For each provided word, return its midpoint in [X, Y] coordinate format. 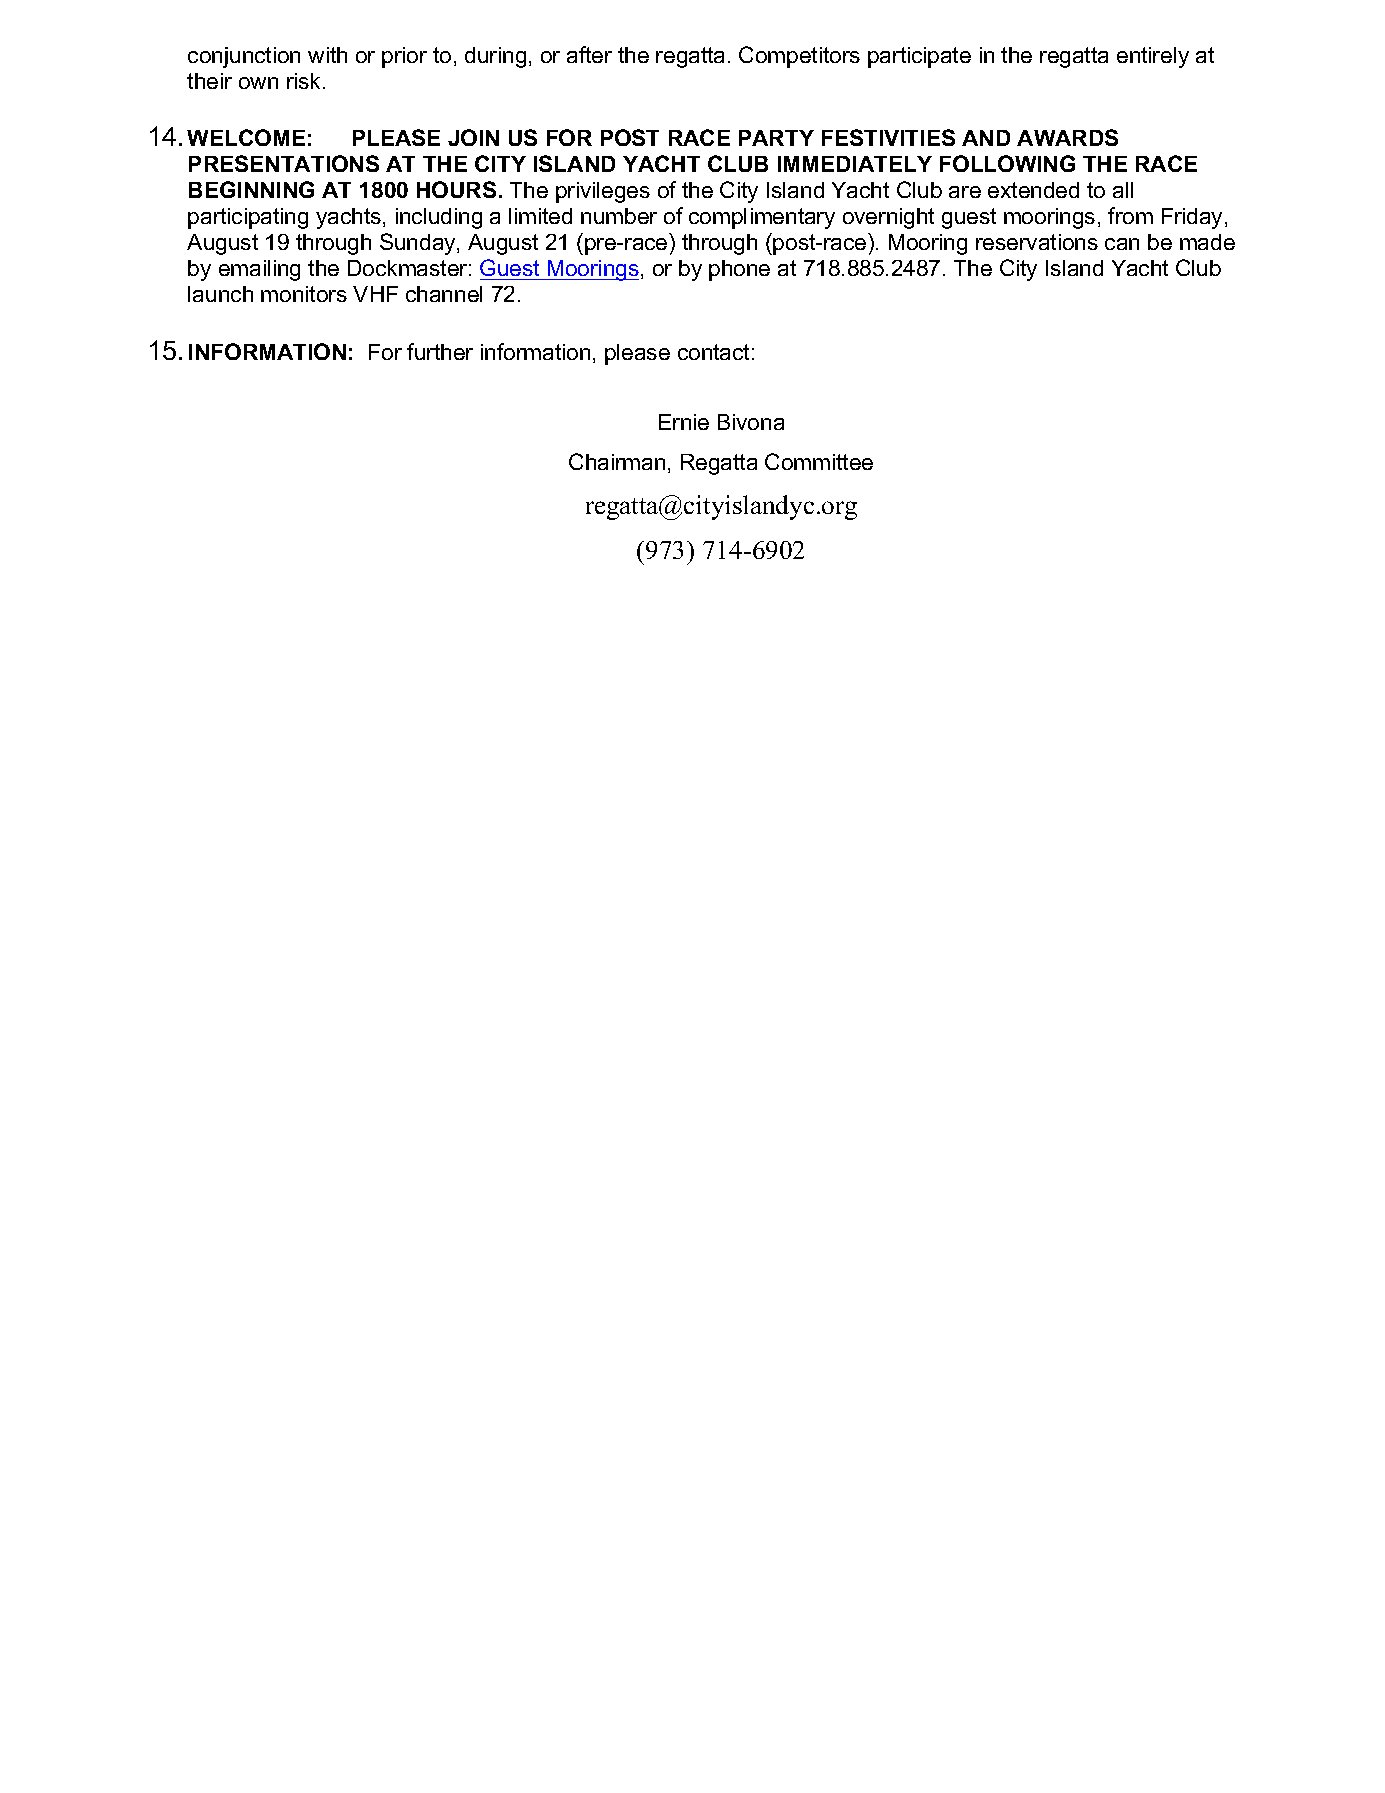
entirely [1153, 57]
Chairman [617, 461]
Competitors [799, 57]
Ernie [684, 422]
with [327, 55]
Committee [819, 461]
